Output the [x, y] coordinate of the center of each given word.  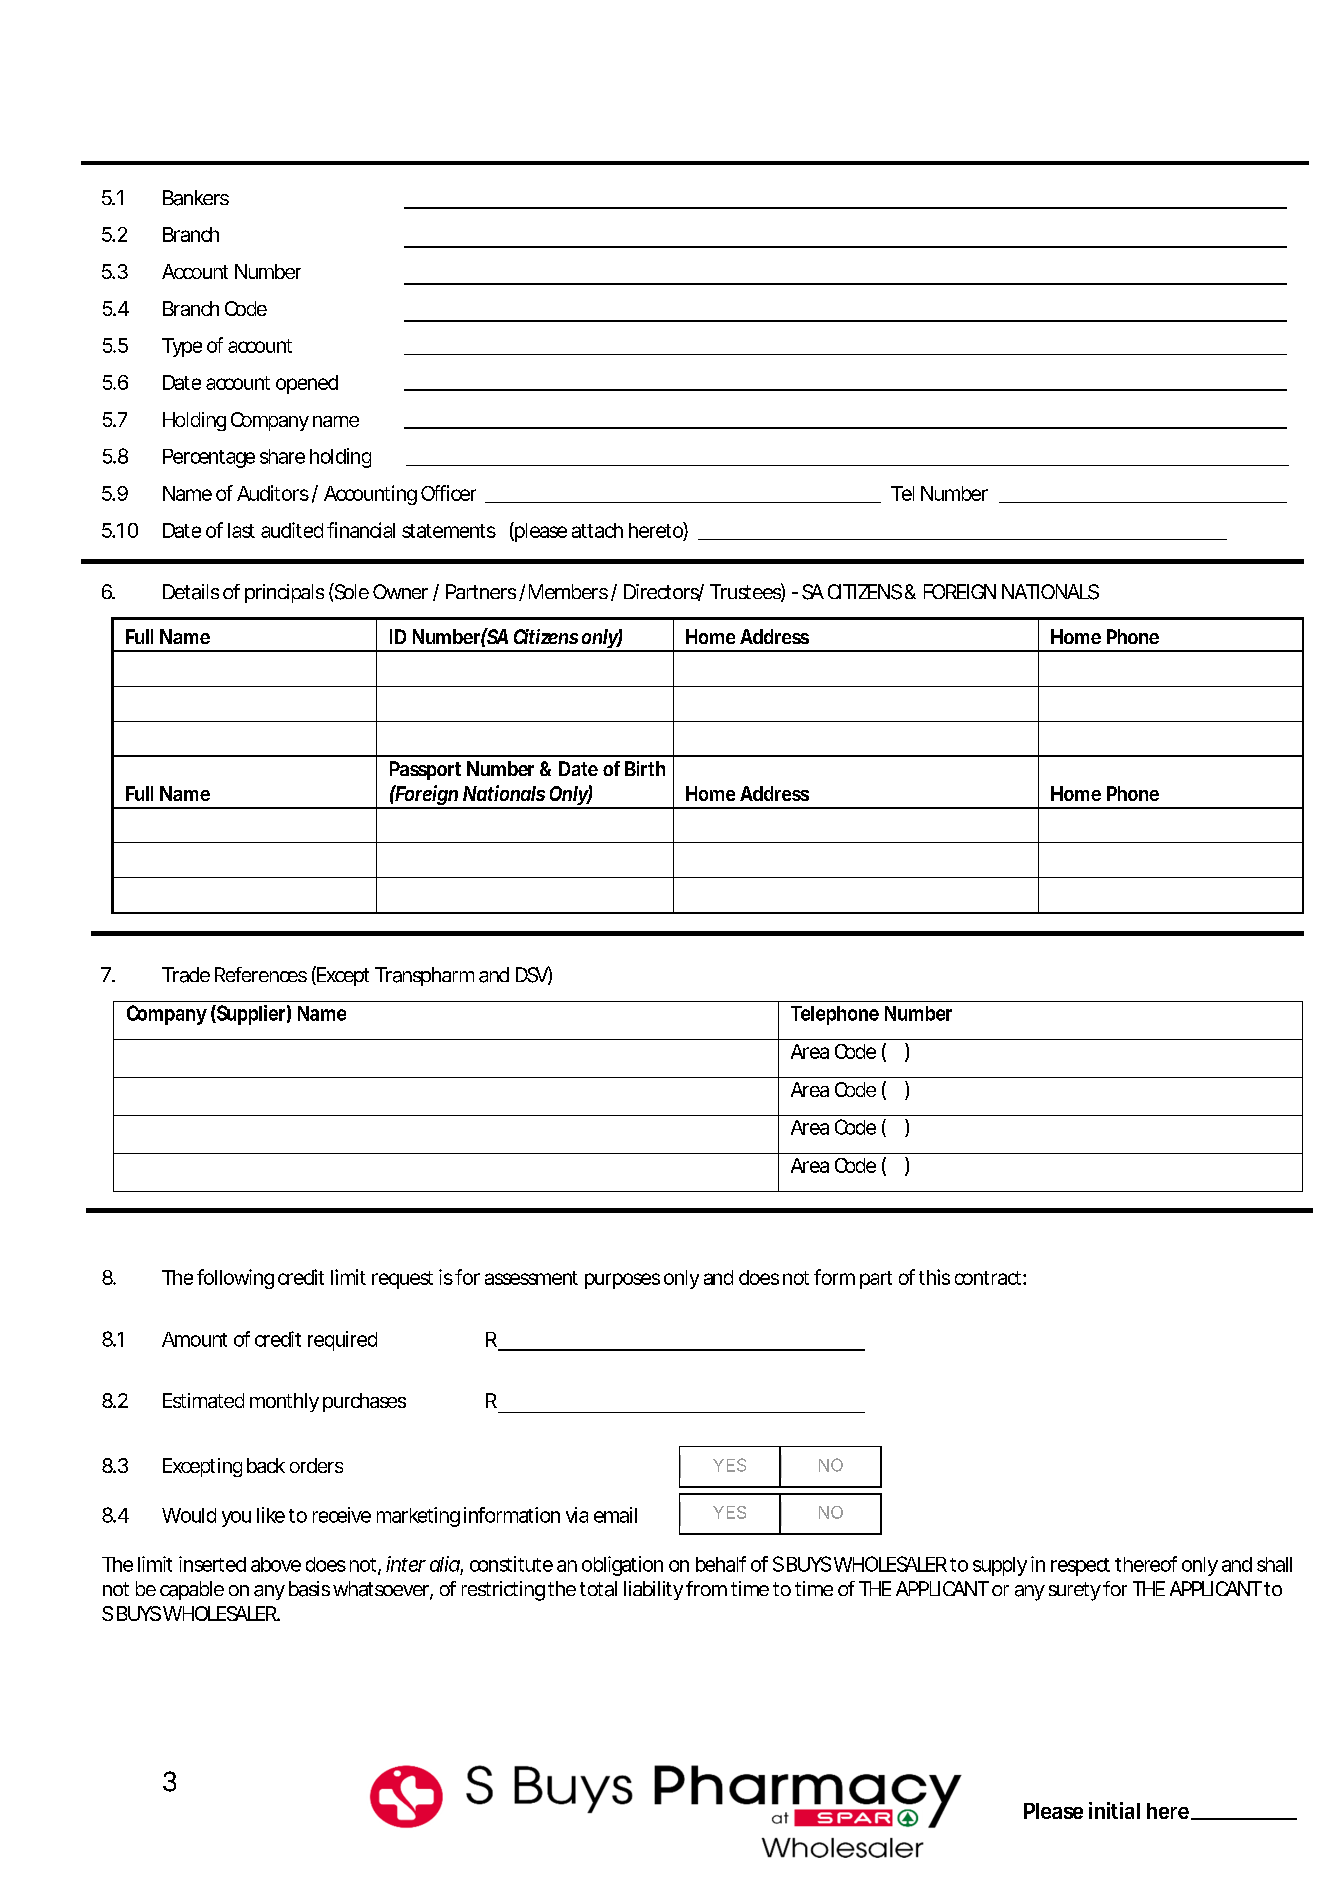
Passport [425, 770]
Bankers [196, 198]
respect [1080, 1567]
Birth [645, 768]
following [235, 1279]
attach [597, 530]
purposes [622, 1281]
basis [309, 1589]
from [706, 1588]
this [934, 1277]
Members [568, 591]
